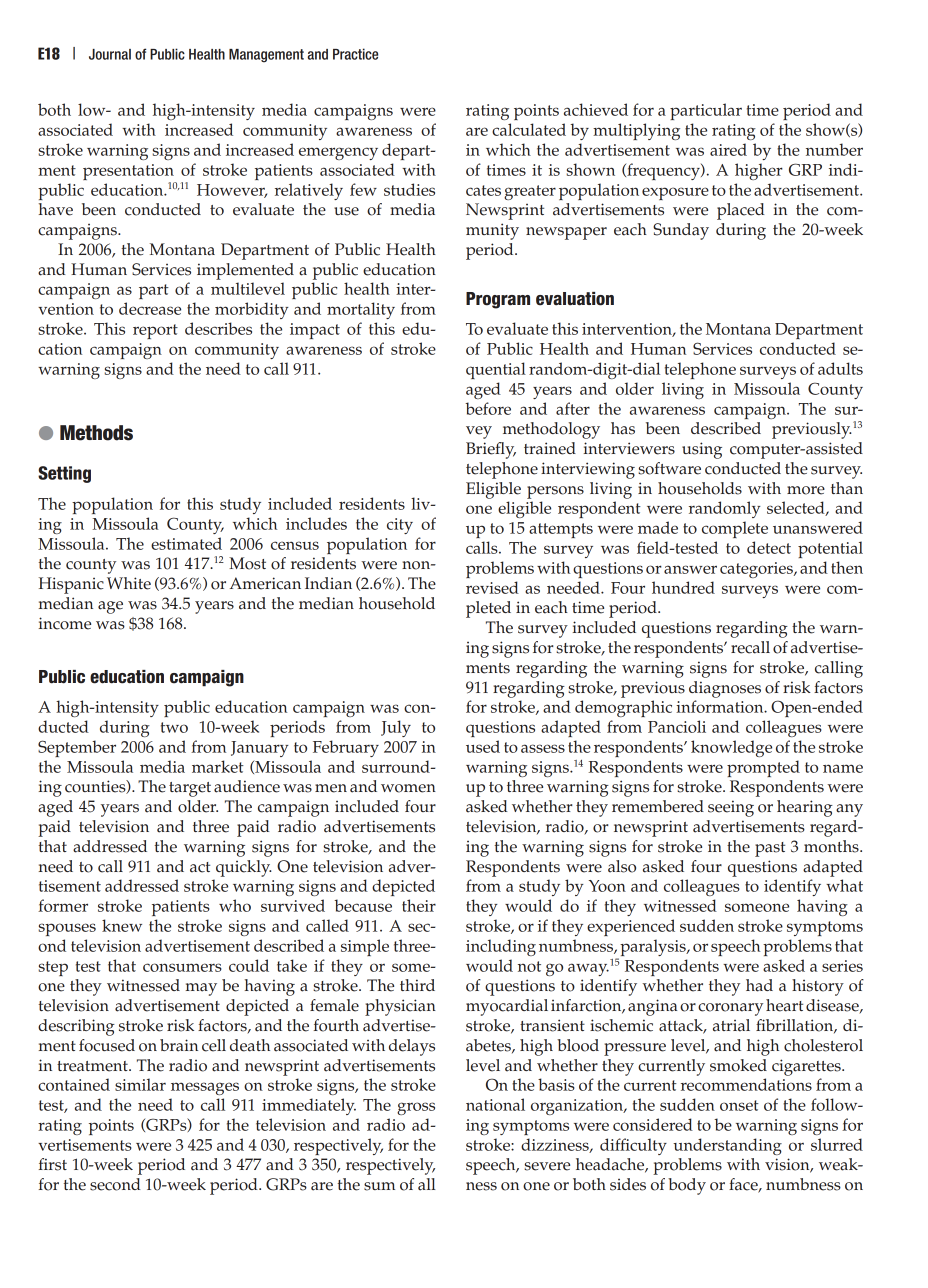 The height and width of the screenshot is (1288, 928). Describe the element at coordinates (65, 623) in the screenshot. I see `income` at that location.
